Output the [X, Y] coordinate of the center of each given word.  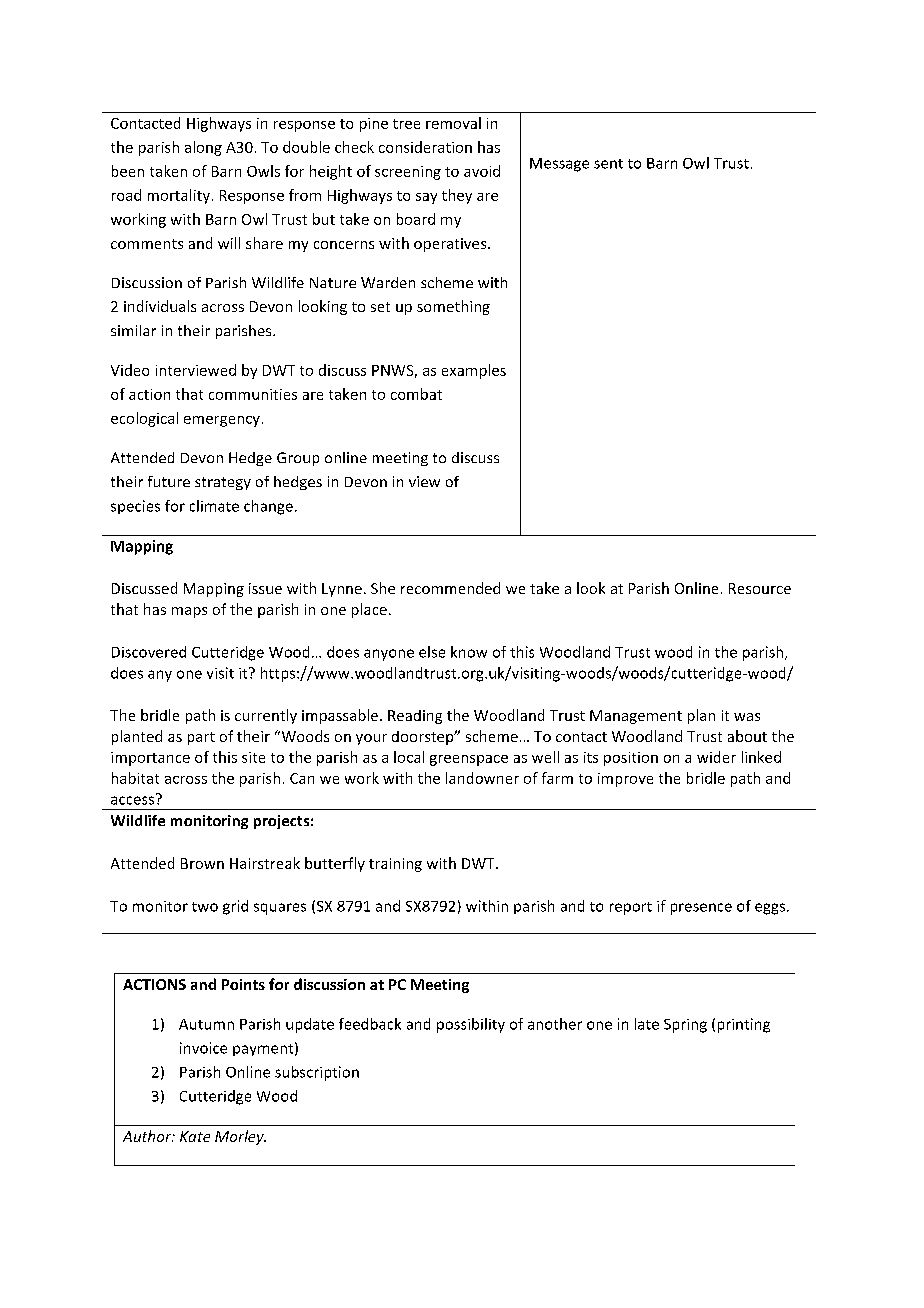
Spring [685, 1026]
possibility [471, 1025]
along [203, 148]
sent [608, 164]
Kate [195, 1136]
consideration [425, 147]
